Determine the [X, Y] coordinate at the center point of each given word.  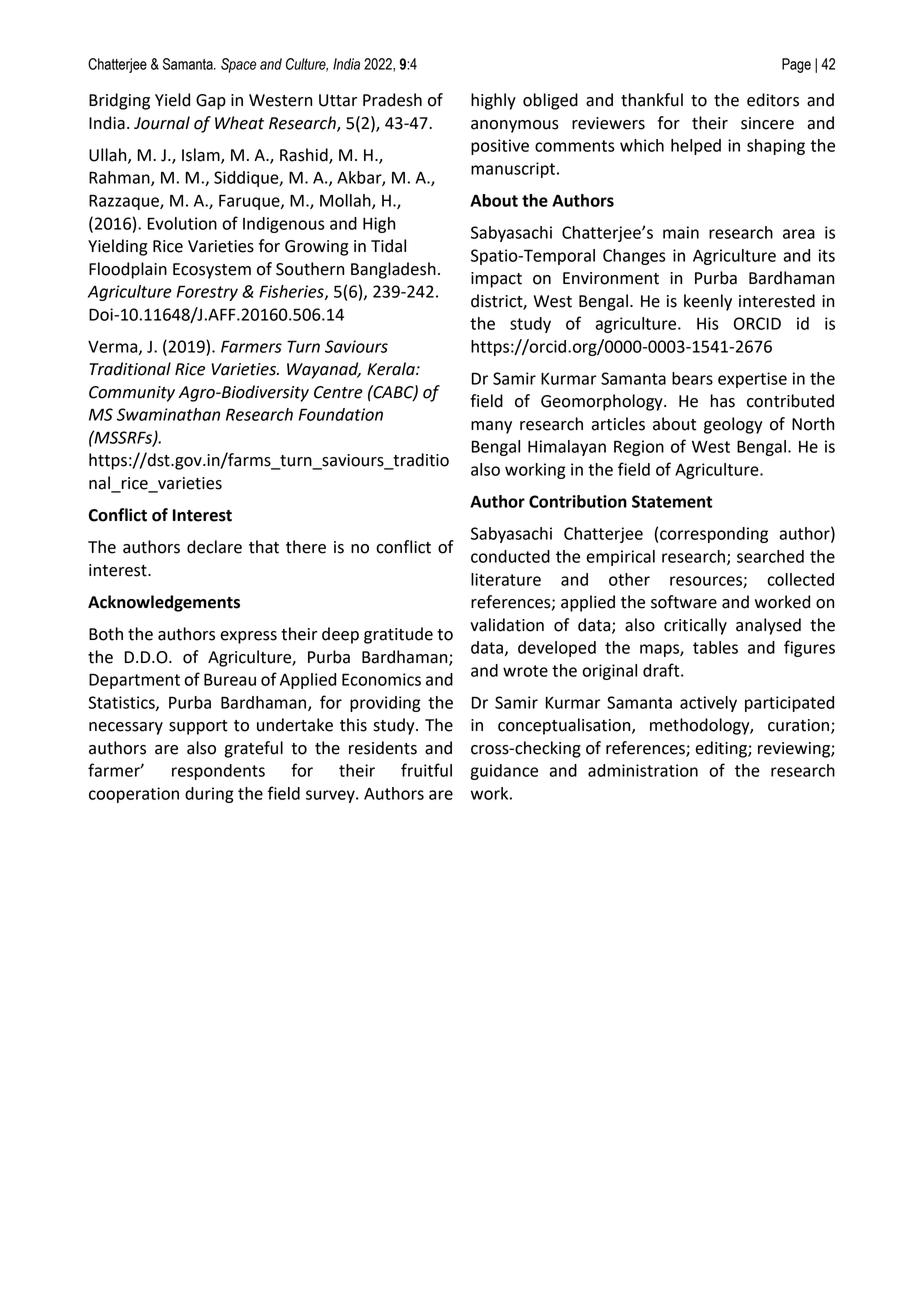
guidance [504, 772]
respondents [218, 772]
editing [722, 749]
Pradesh [392, 100]
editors [773, 100]
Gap [211, 102]
